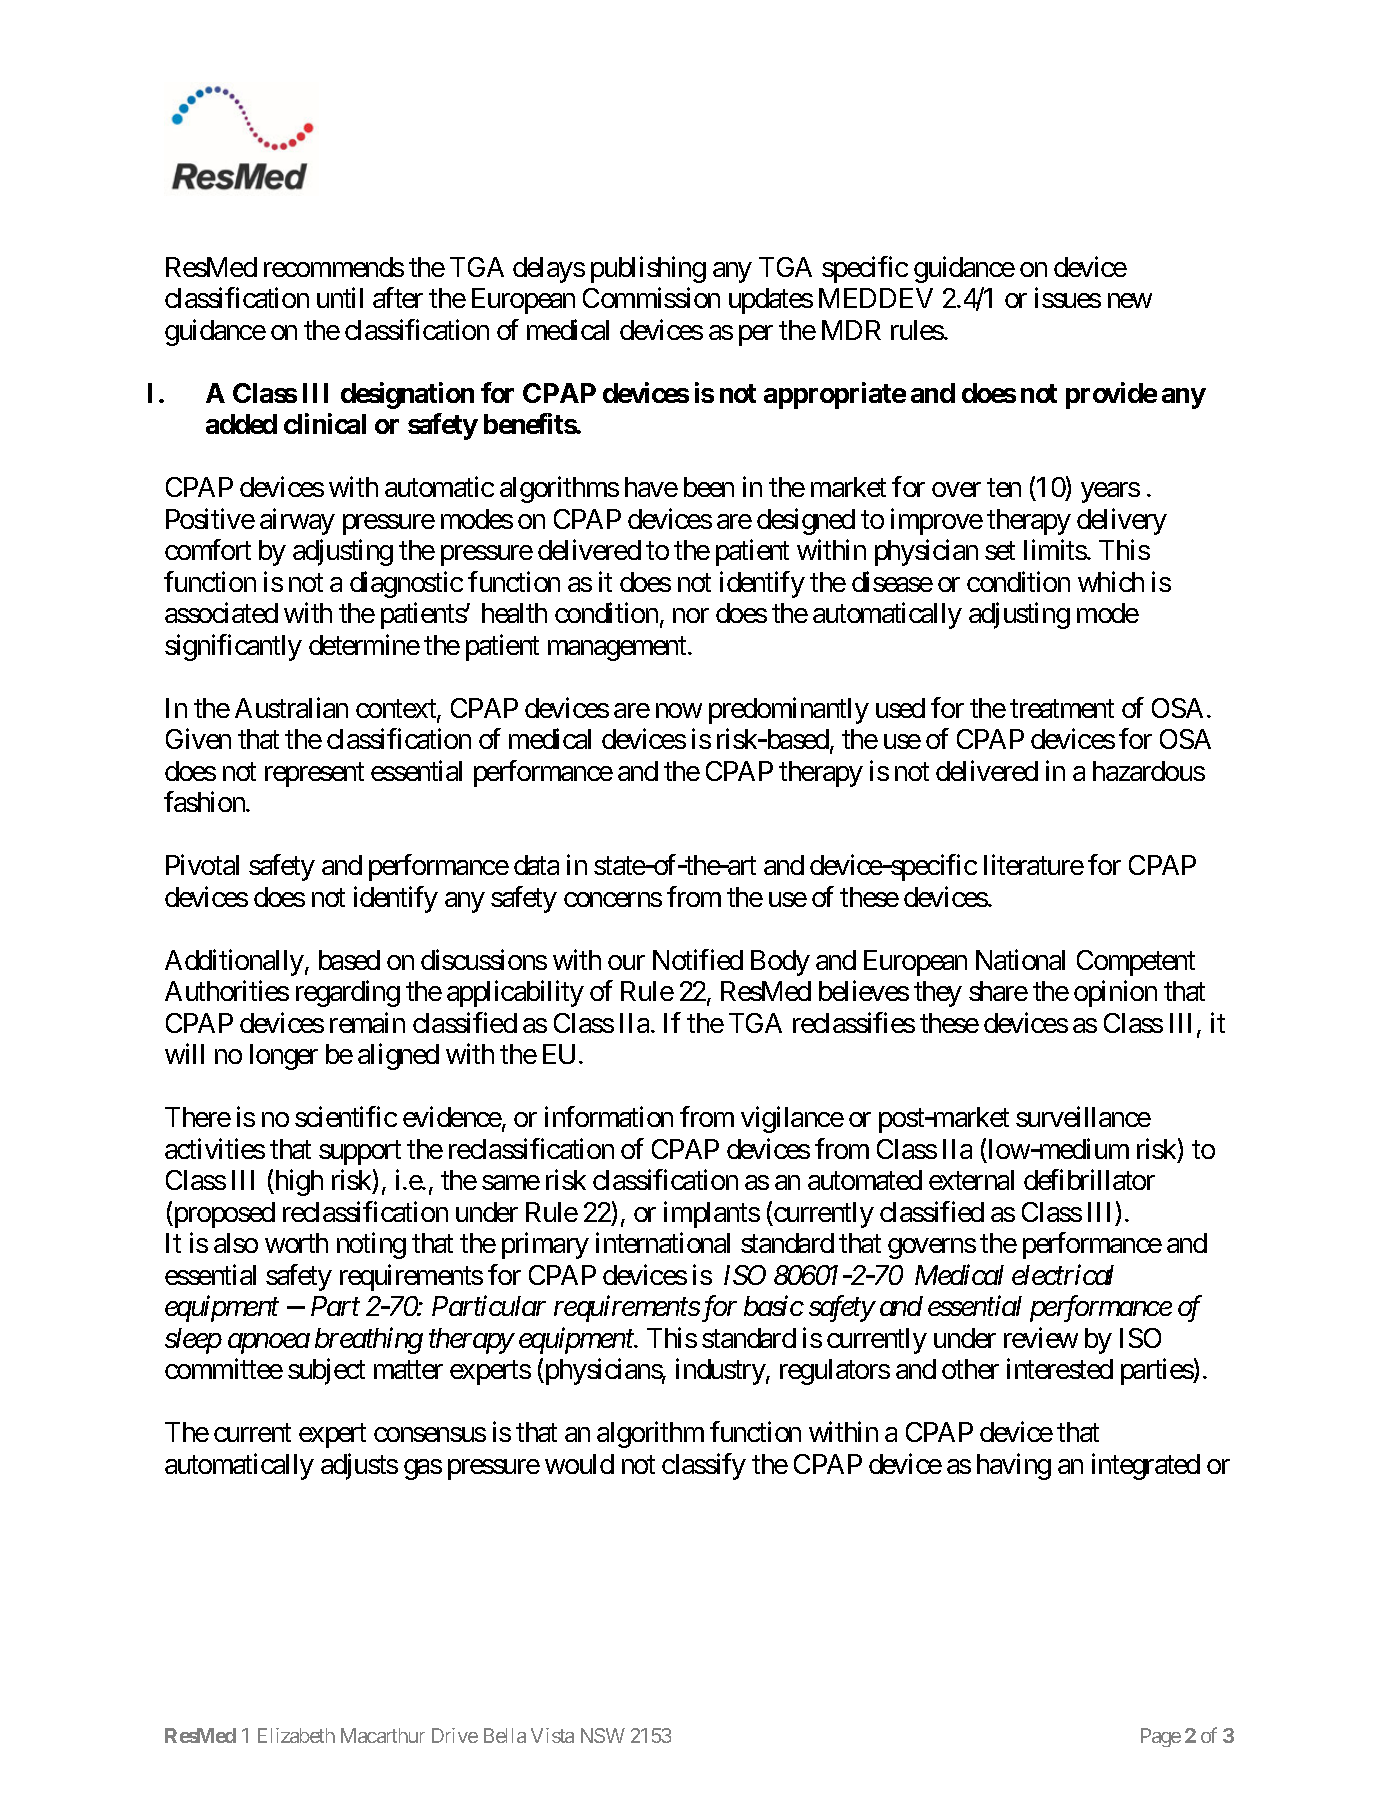 The image size is (1397, 1808). I want to click on until, so click(340, 297).
